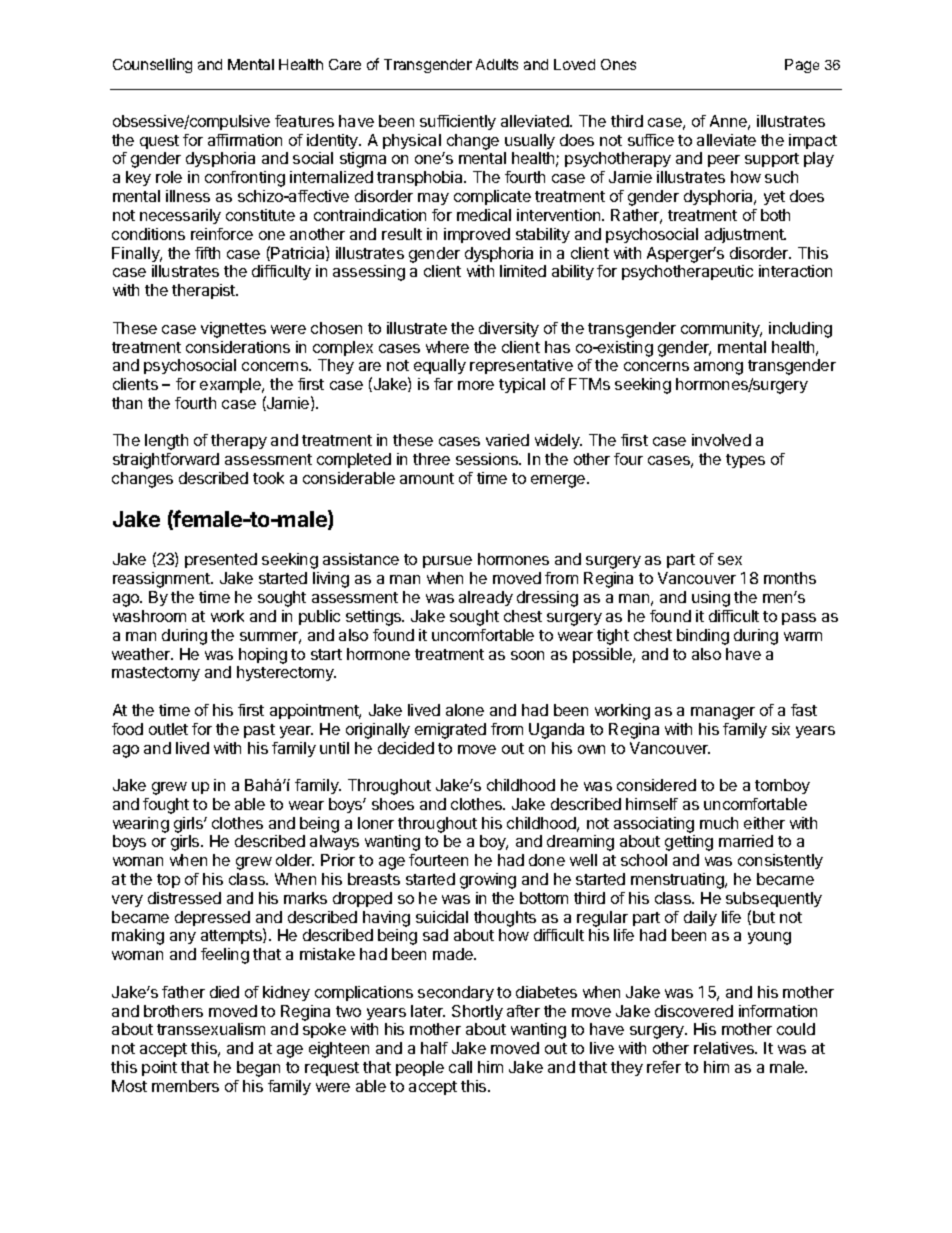  I want to click on sufficiently, so click(458, 122).
